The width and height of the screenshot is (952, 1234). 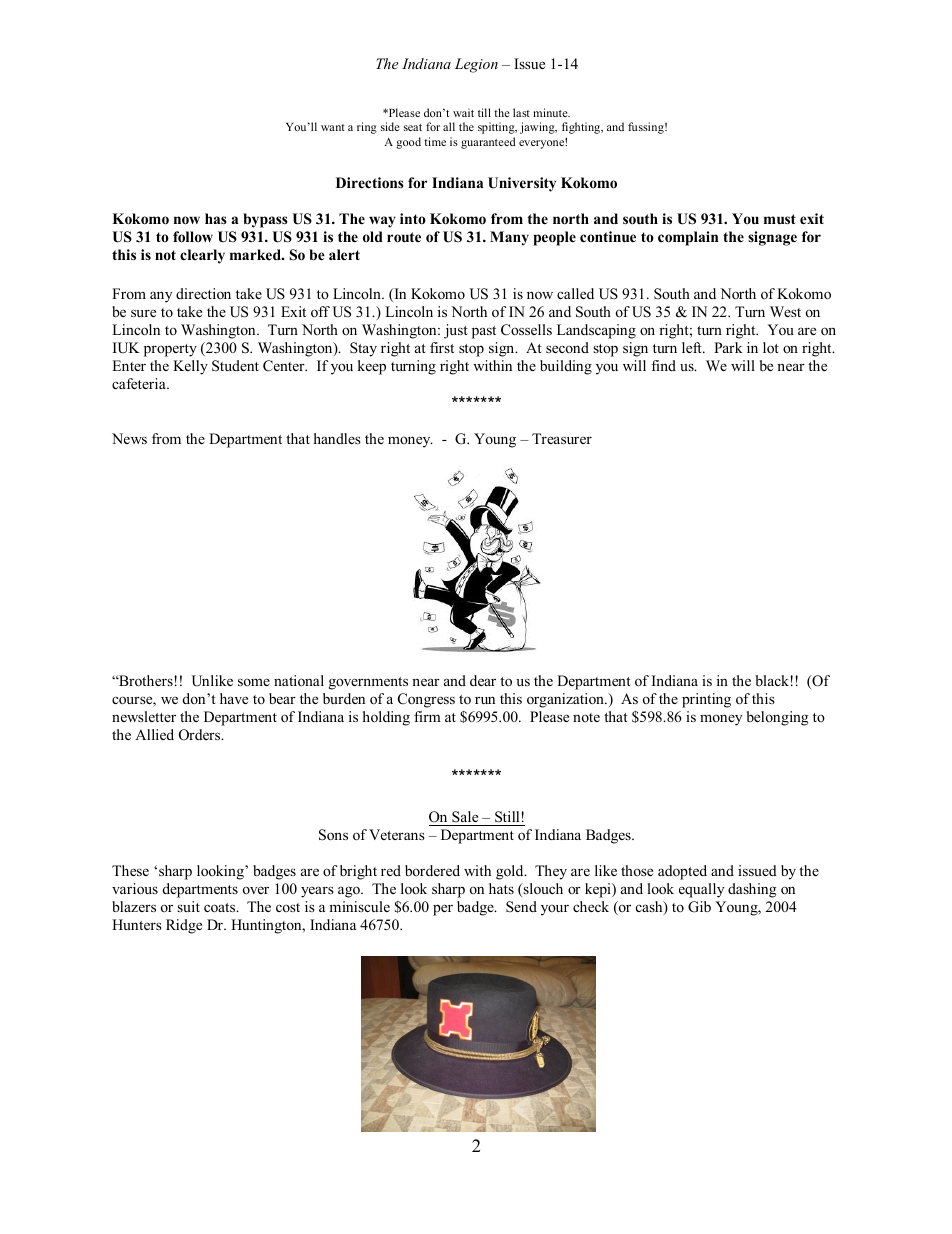 I want to click on wait, so click(x=463, y=112).
